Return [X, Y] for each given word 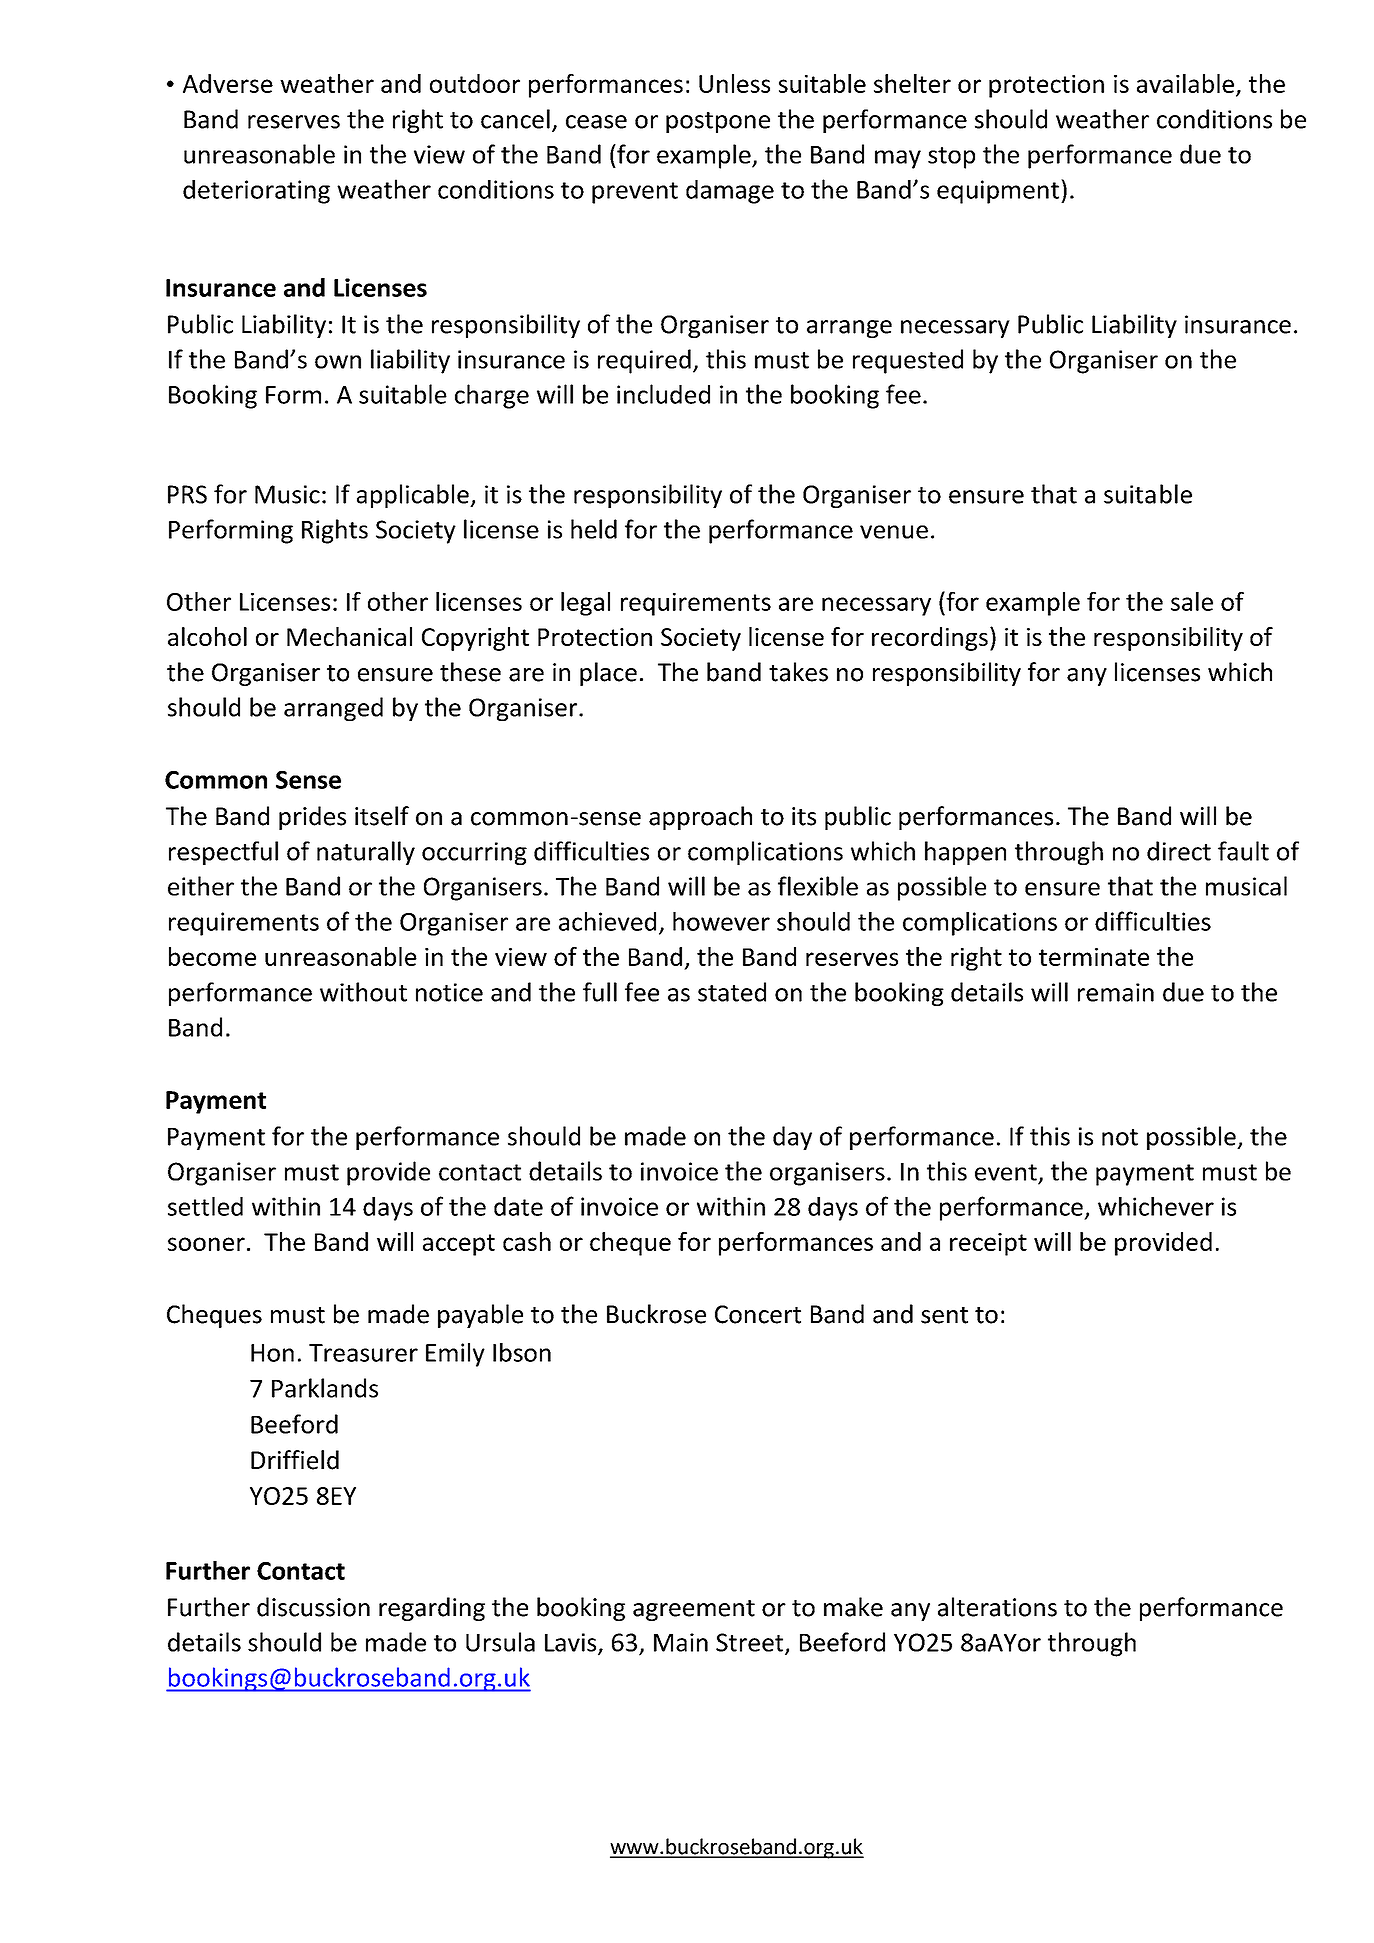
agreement [694, 1610]
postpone [718, 122]
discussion [313, 1607]
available [1185, 83]
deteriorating [256, 192]
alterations [997, 1607]
